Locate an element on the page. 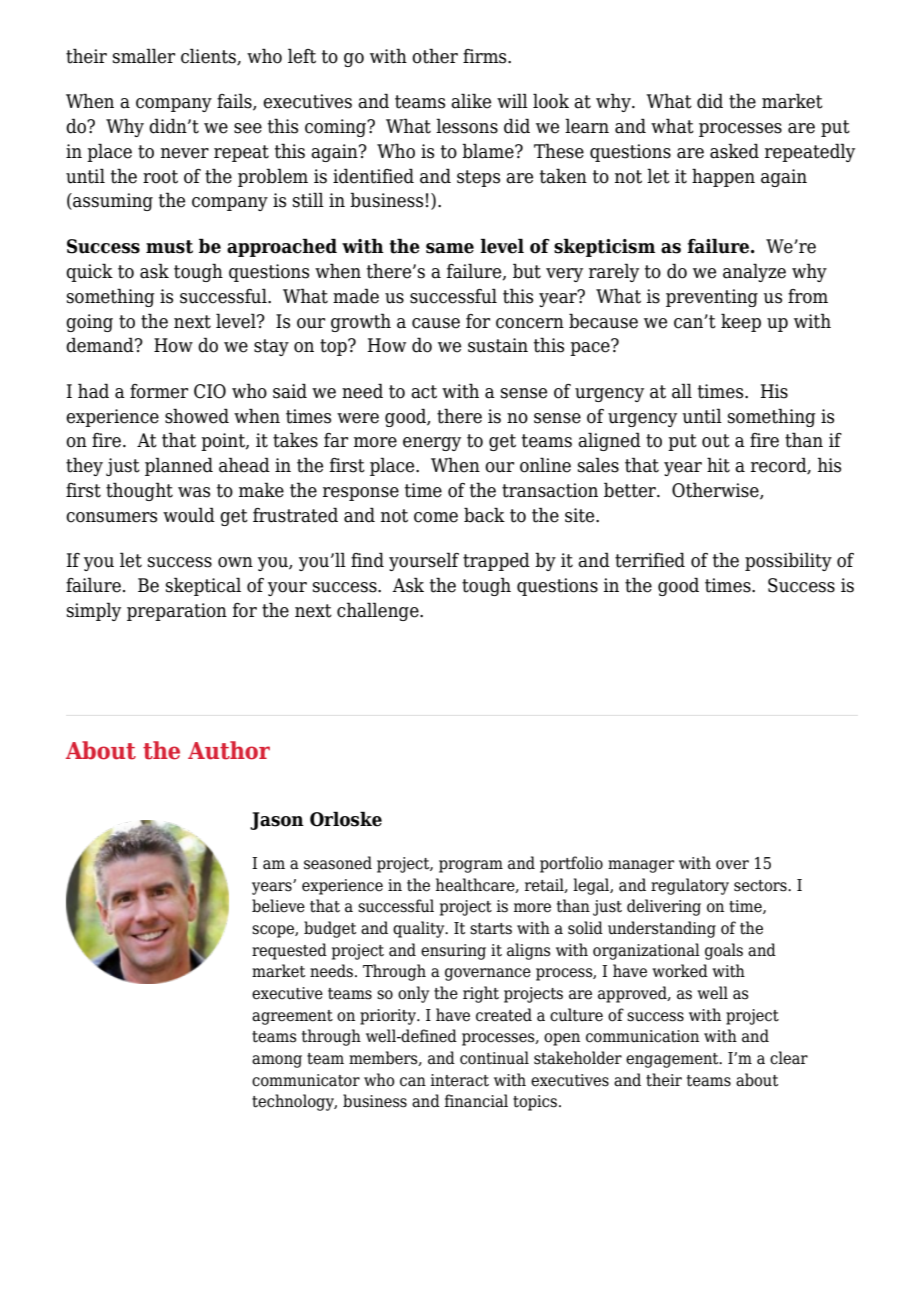 This document has height=1308, width=924. alike is located at coordinates (471, 101).
